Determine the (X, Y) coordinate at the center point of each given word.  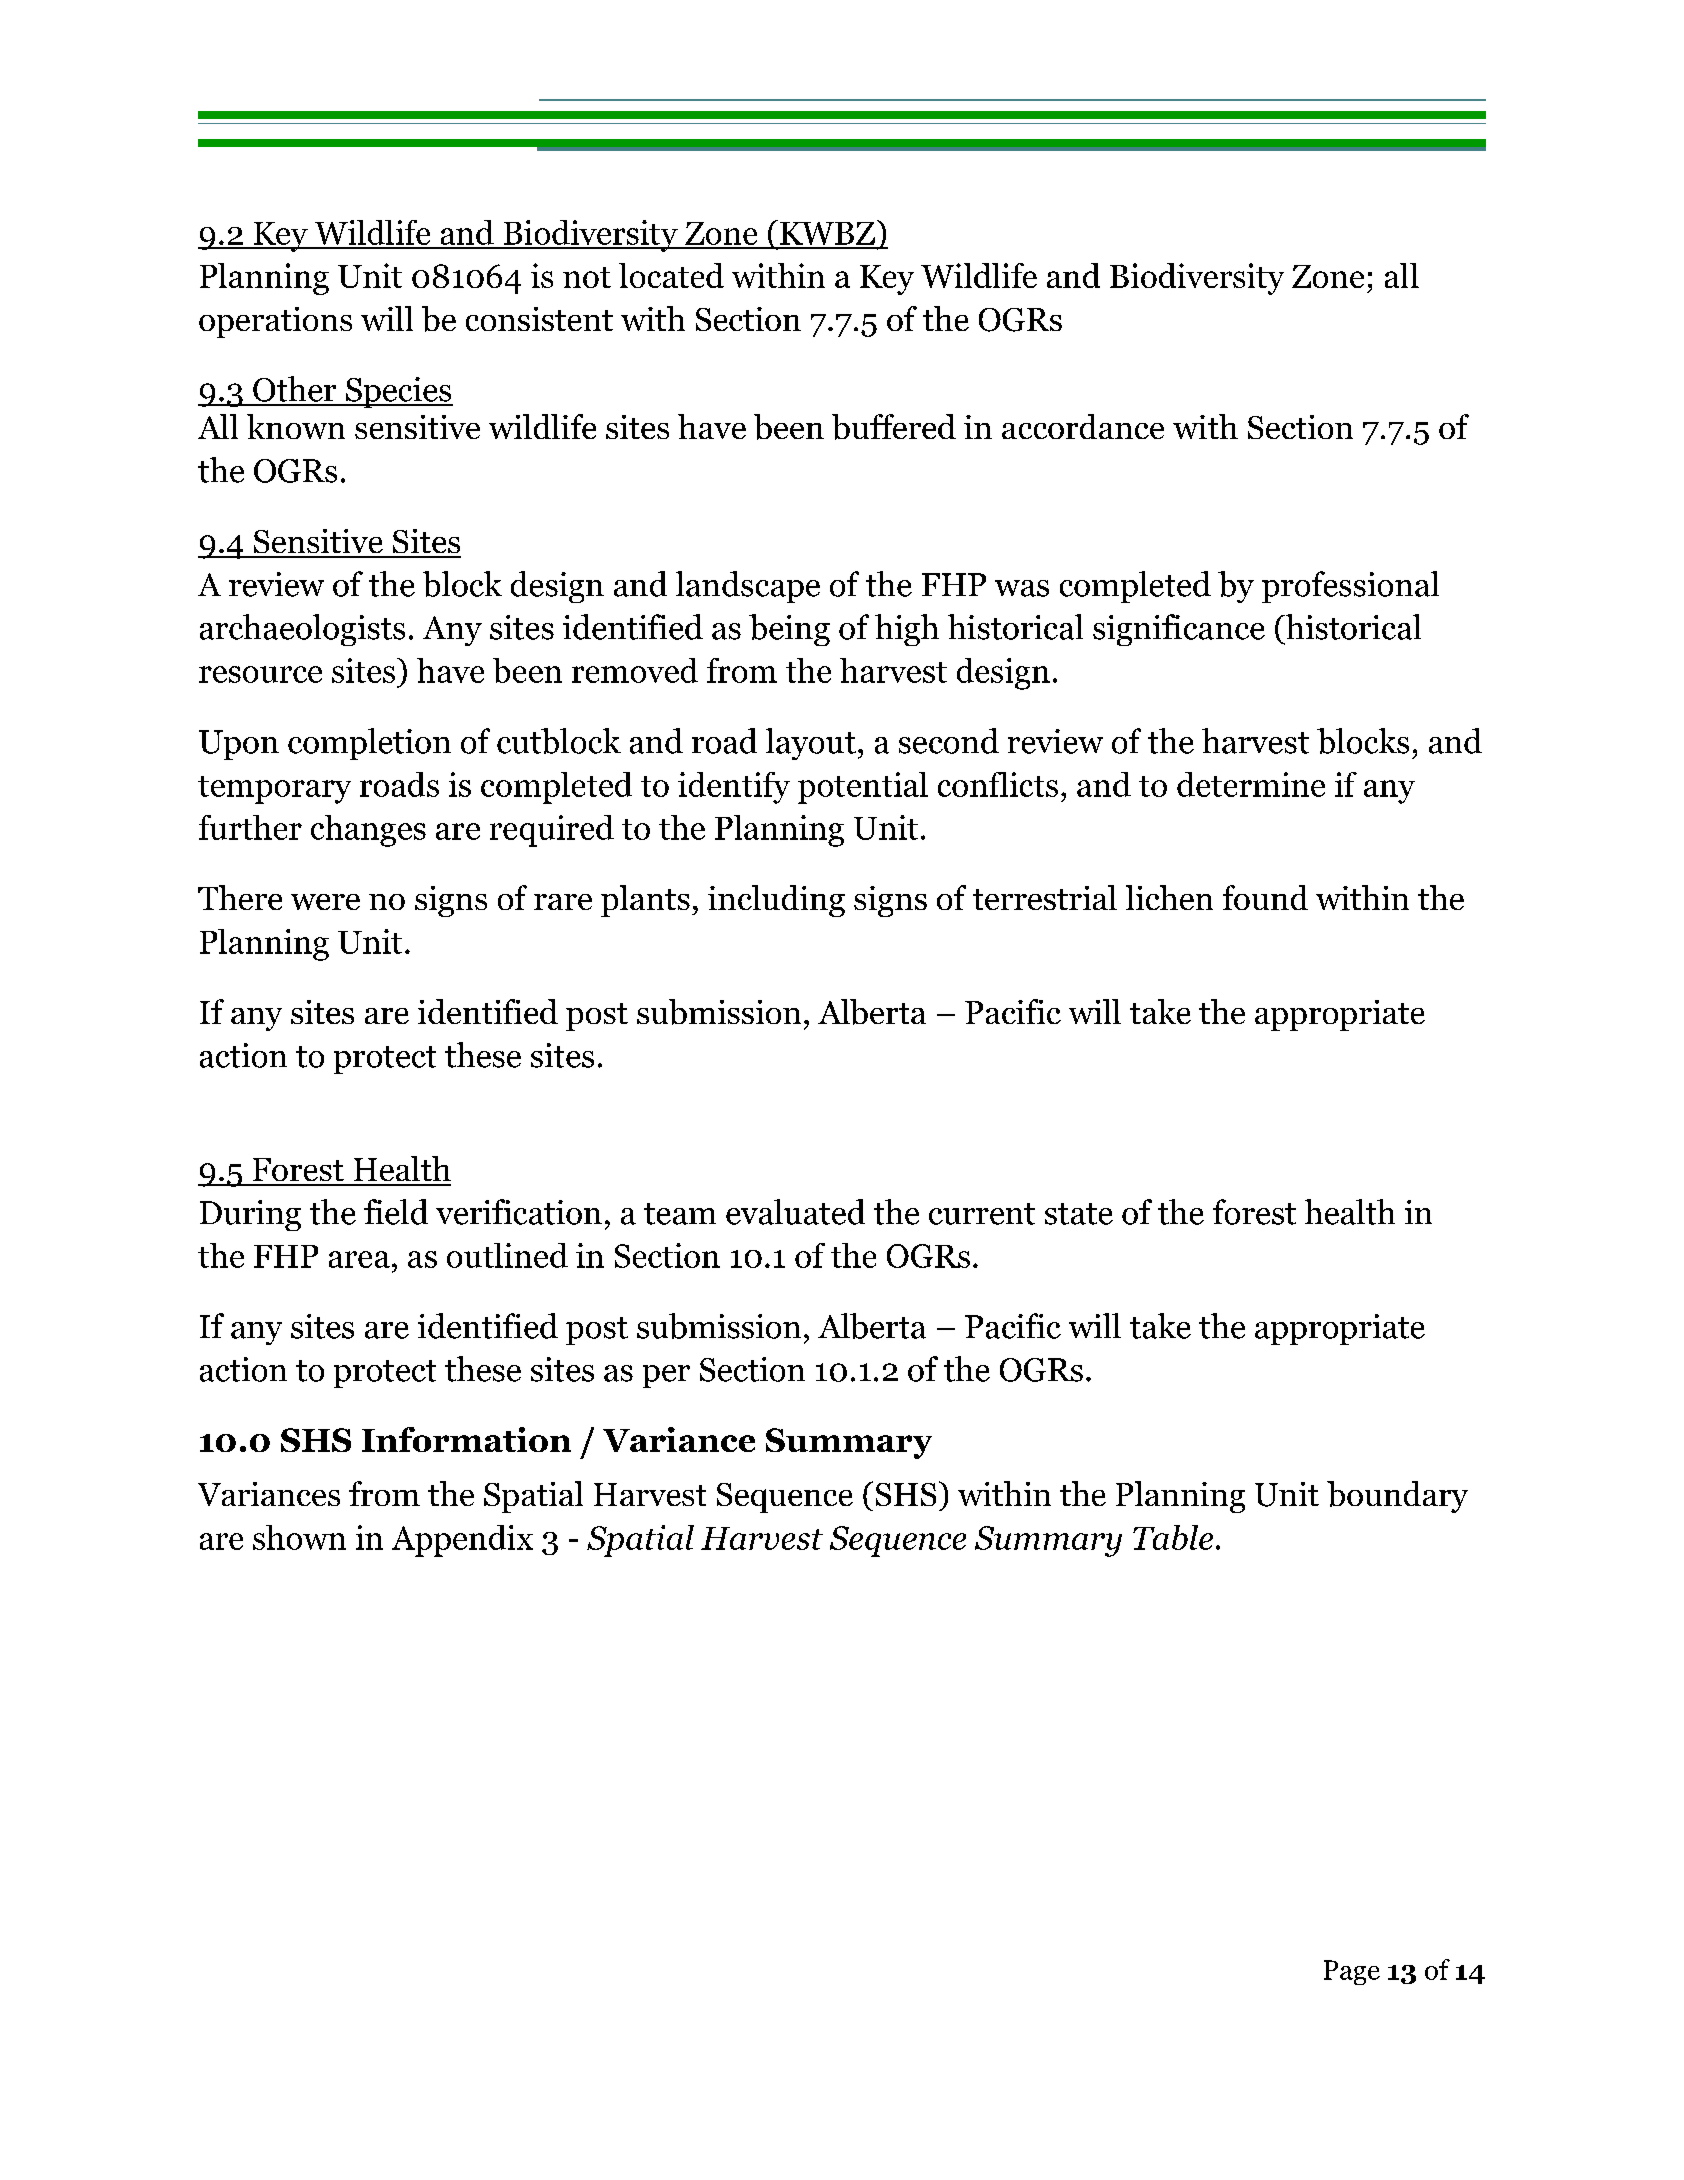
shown (299, 1537)
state (1079, 1214)
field (396, 1212)
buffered (894, 427)
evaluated (795, 1212)
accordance (1083, 426)
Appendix (462, 1541)
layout (811, 744)
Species (398, 392)
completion (369, 744)
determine (1251, 784)
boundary (1397, 1497)
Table (1173, 1537)
